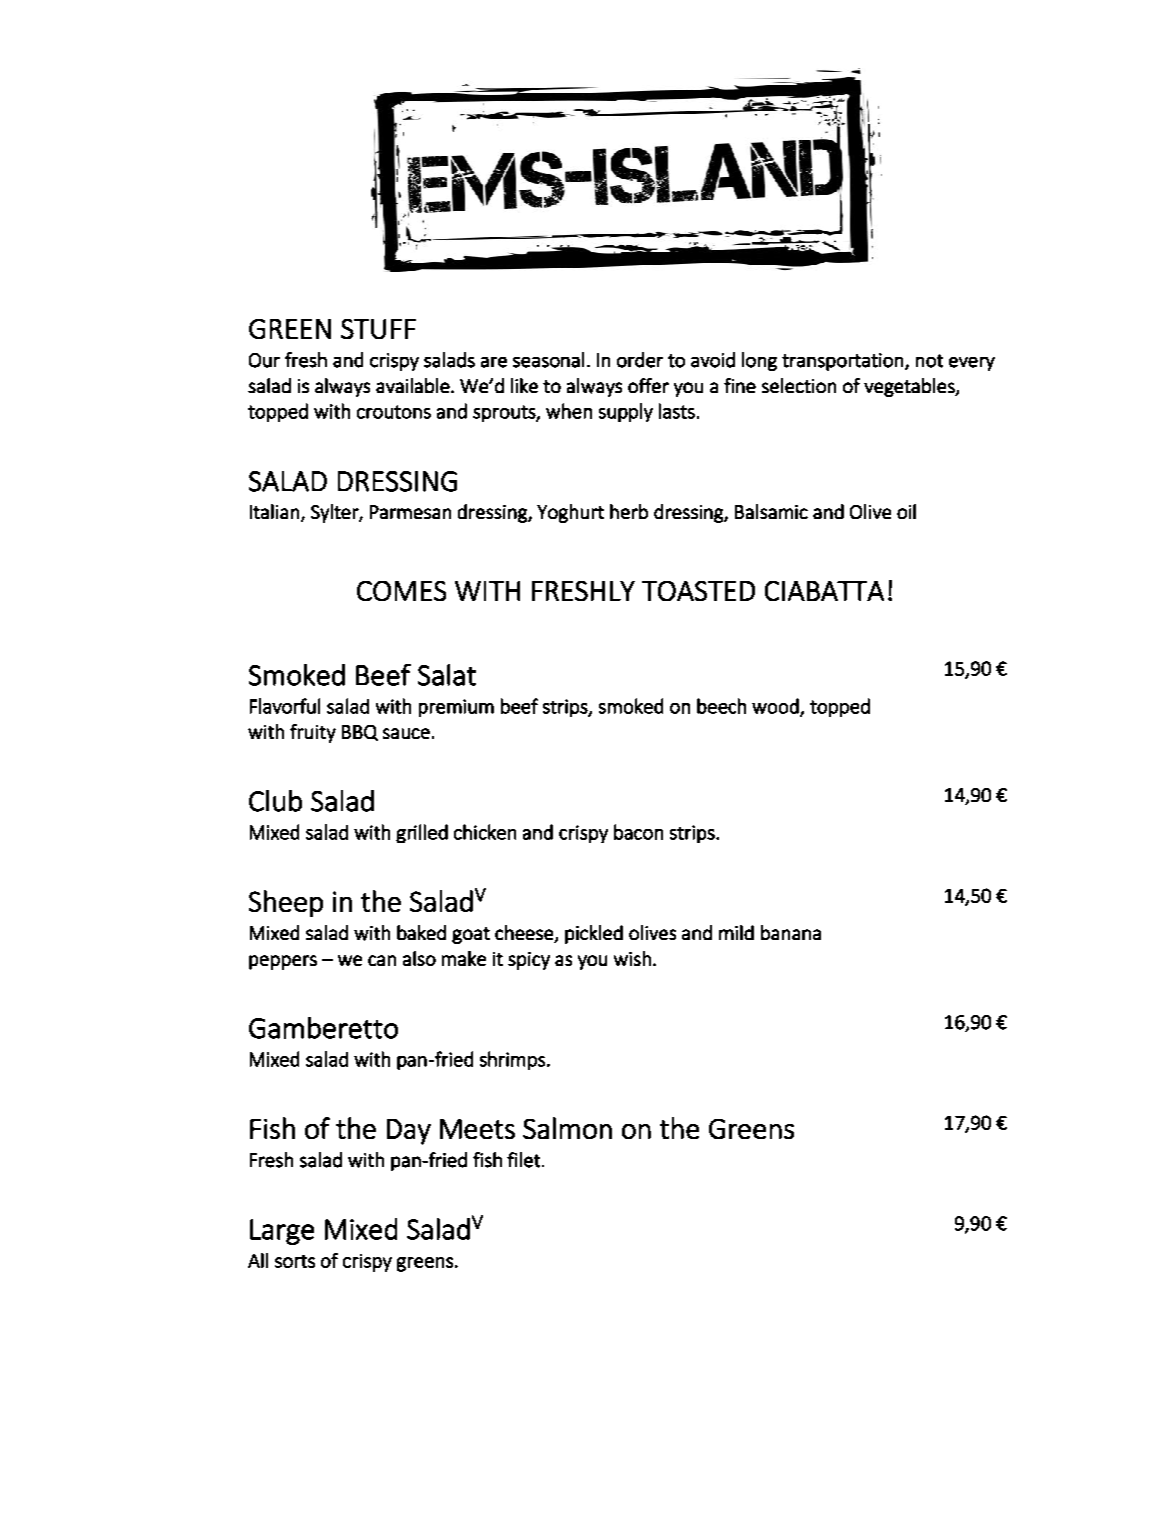 Image resolution: width=1172 pixels, height=1517 pixels. I want to click on herb, so click(629, 511).
